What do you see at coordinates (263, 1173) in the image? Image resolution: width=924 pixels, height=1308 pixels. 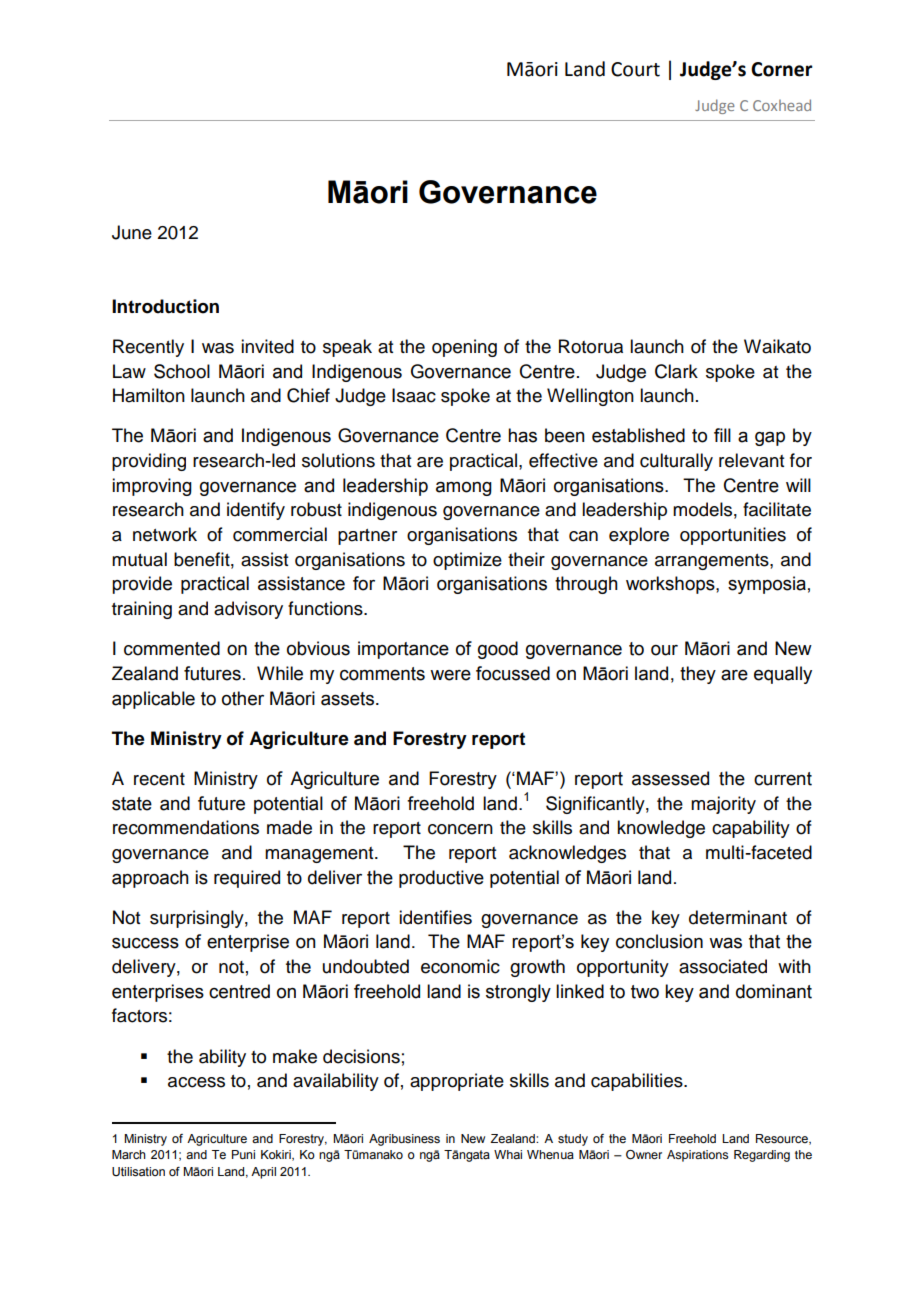 I see `April` at bounding box center [263, 1173].
